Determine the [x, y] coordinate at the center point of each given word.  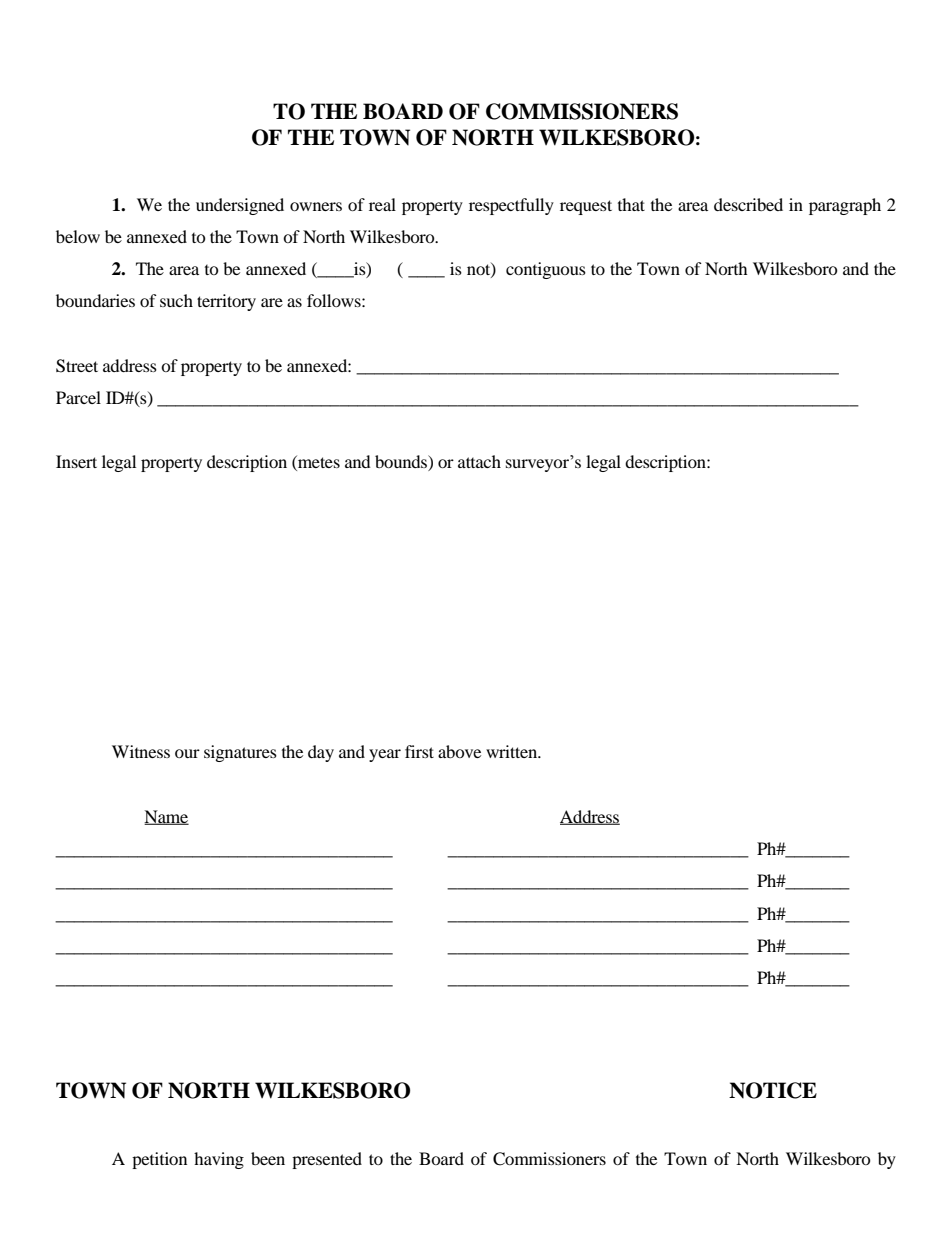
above [459, 751]
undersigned [240, 206]
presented [327, 1160]
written [513, 751]
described [748, 204]
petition [159, 1160]
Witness [141, 751]
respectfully [511, 206]
